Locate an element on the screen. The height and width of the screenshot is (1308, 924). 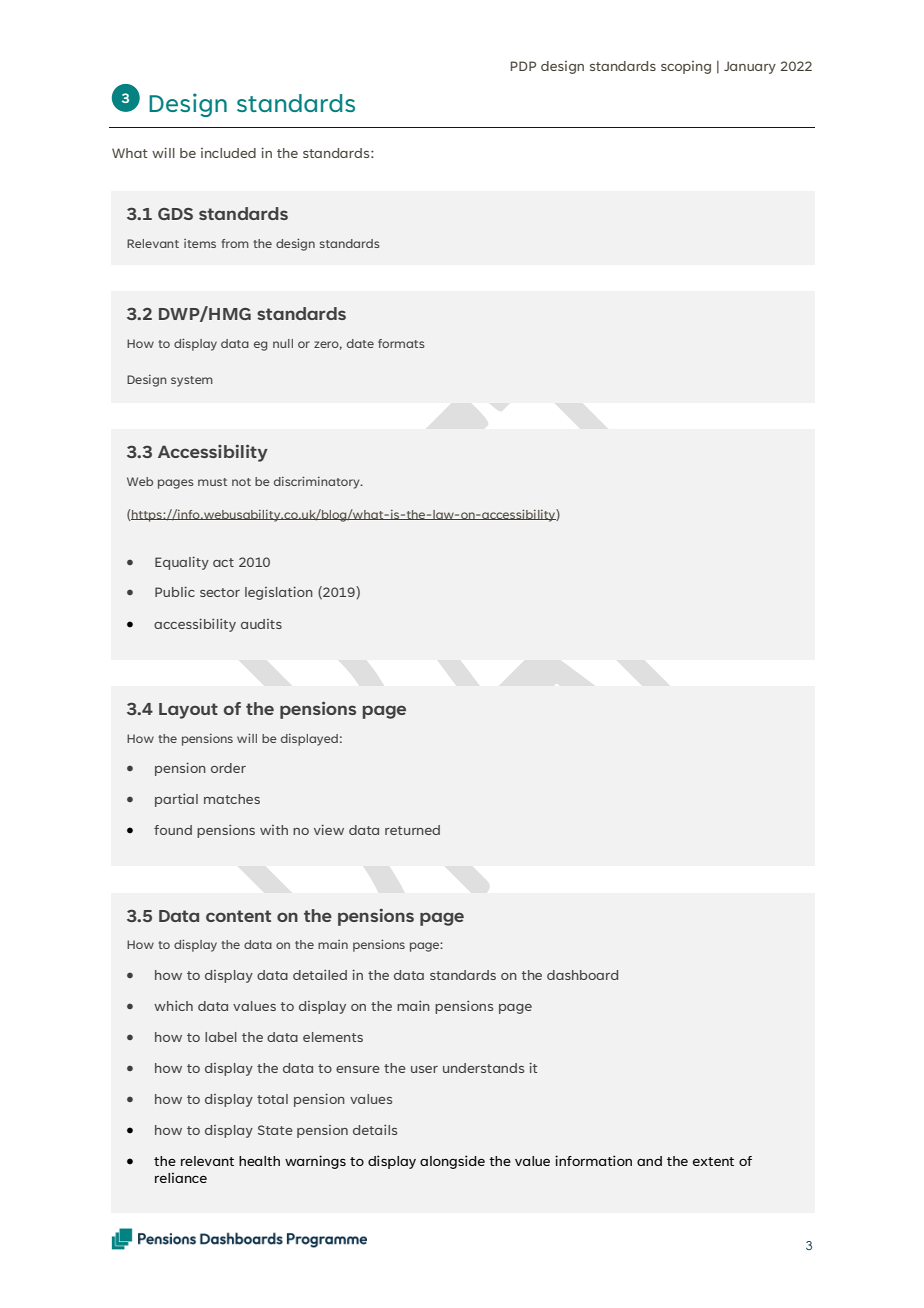
health is located at coordinates (259, 1161).
